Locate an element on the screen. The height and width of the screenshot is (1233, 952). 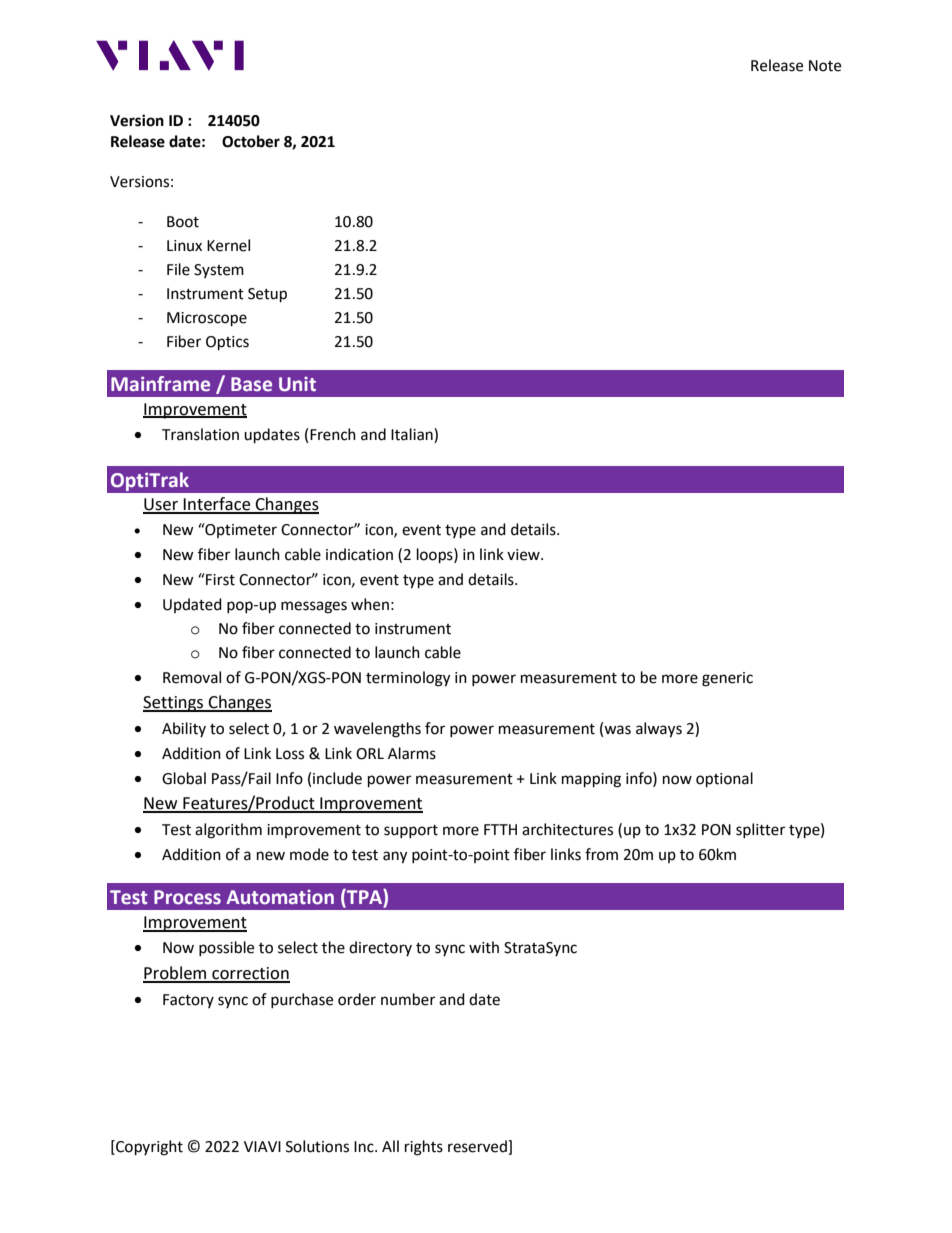
FTTH is located at coordinates (500, 829).
